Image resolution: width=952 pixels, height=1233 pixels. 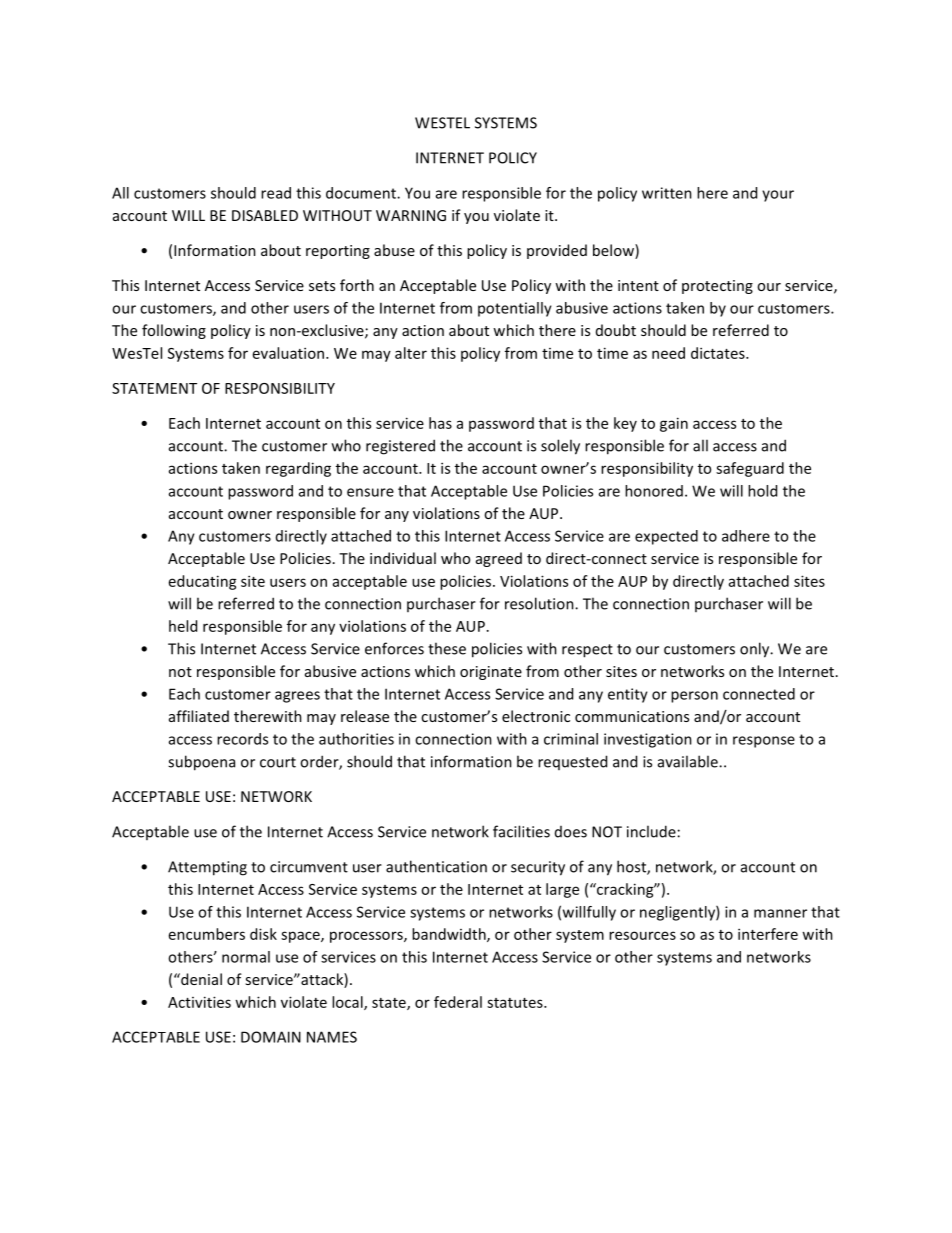 I want to click on these, so click(x=447, y=648).
